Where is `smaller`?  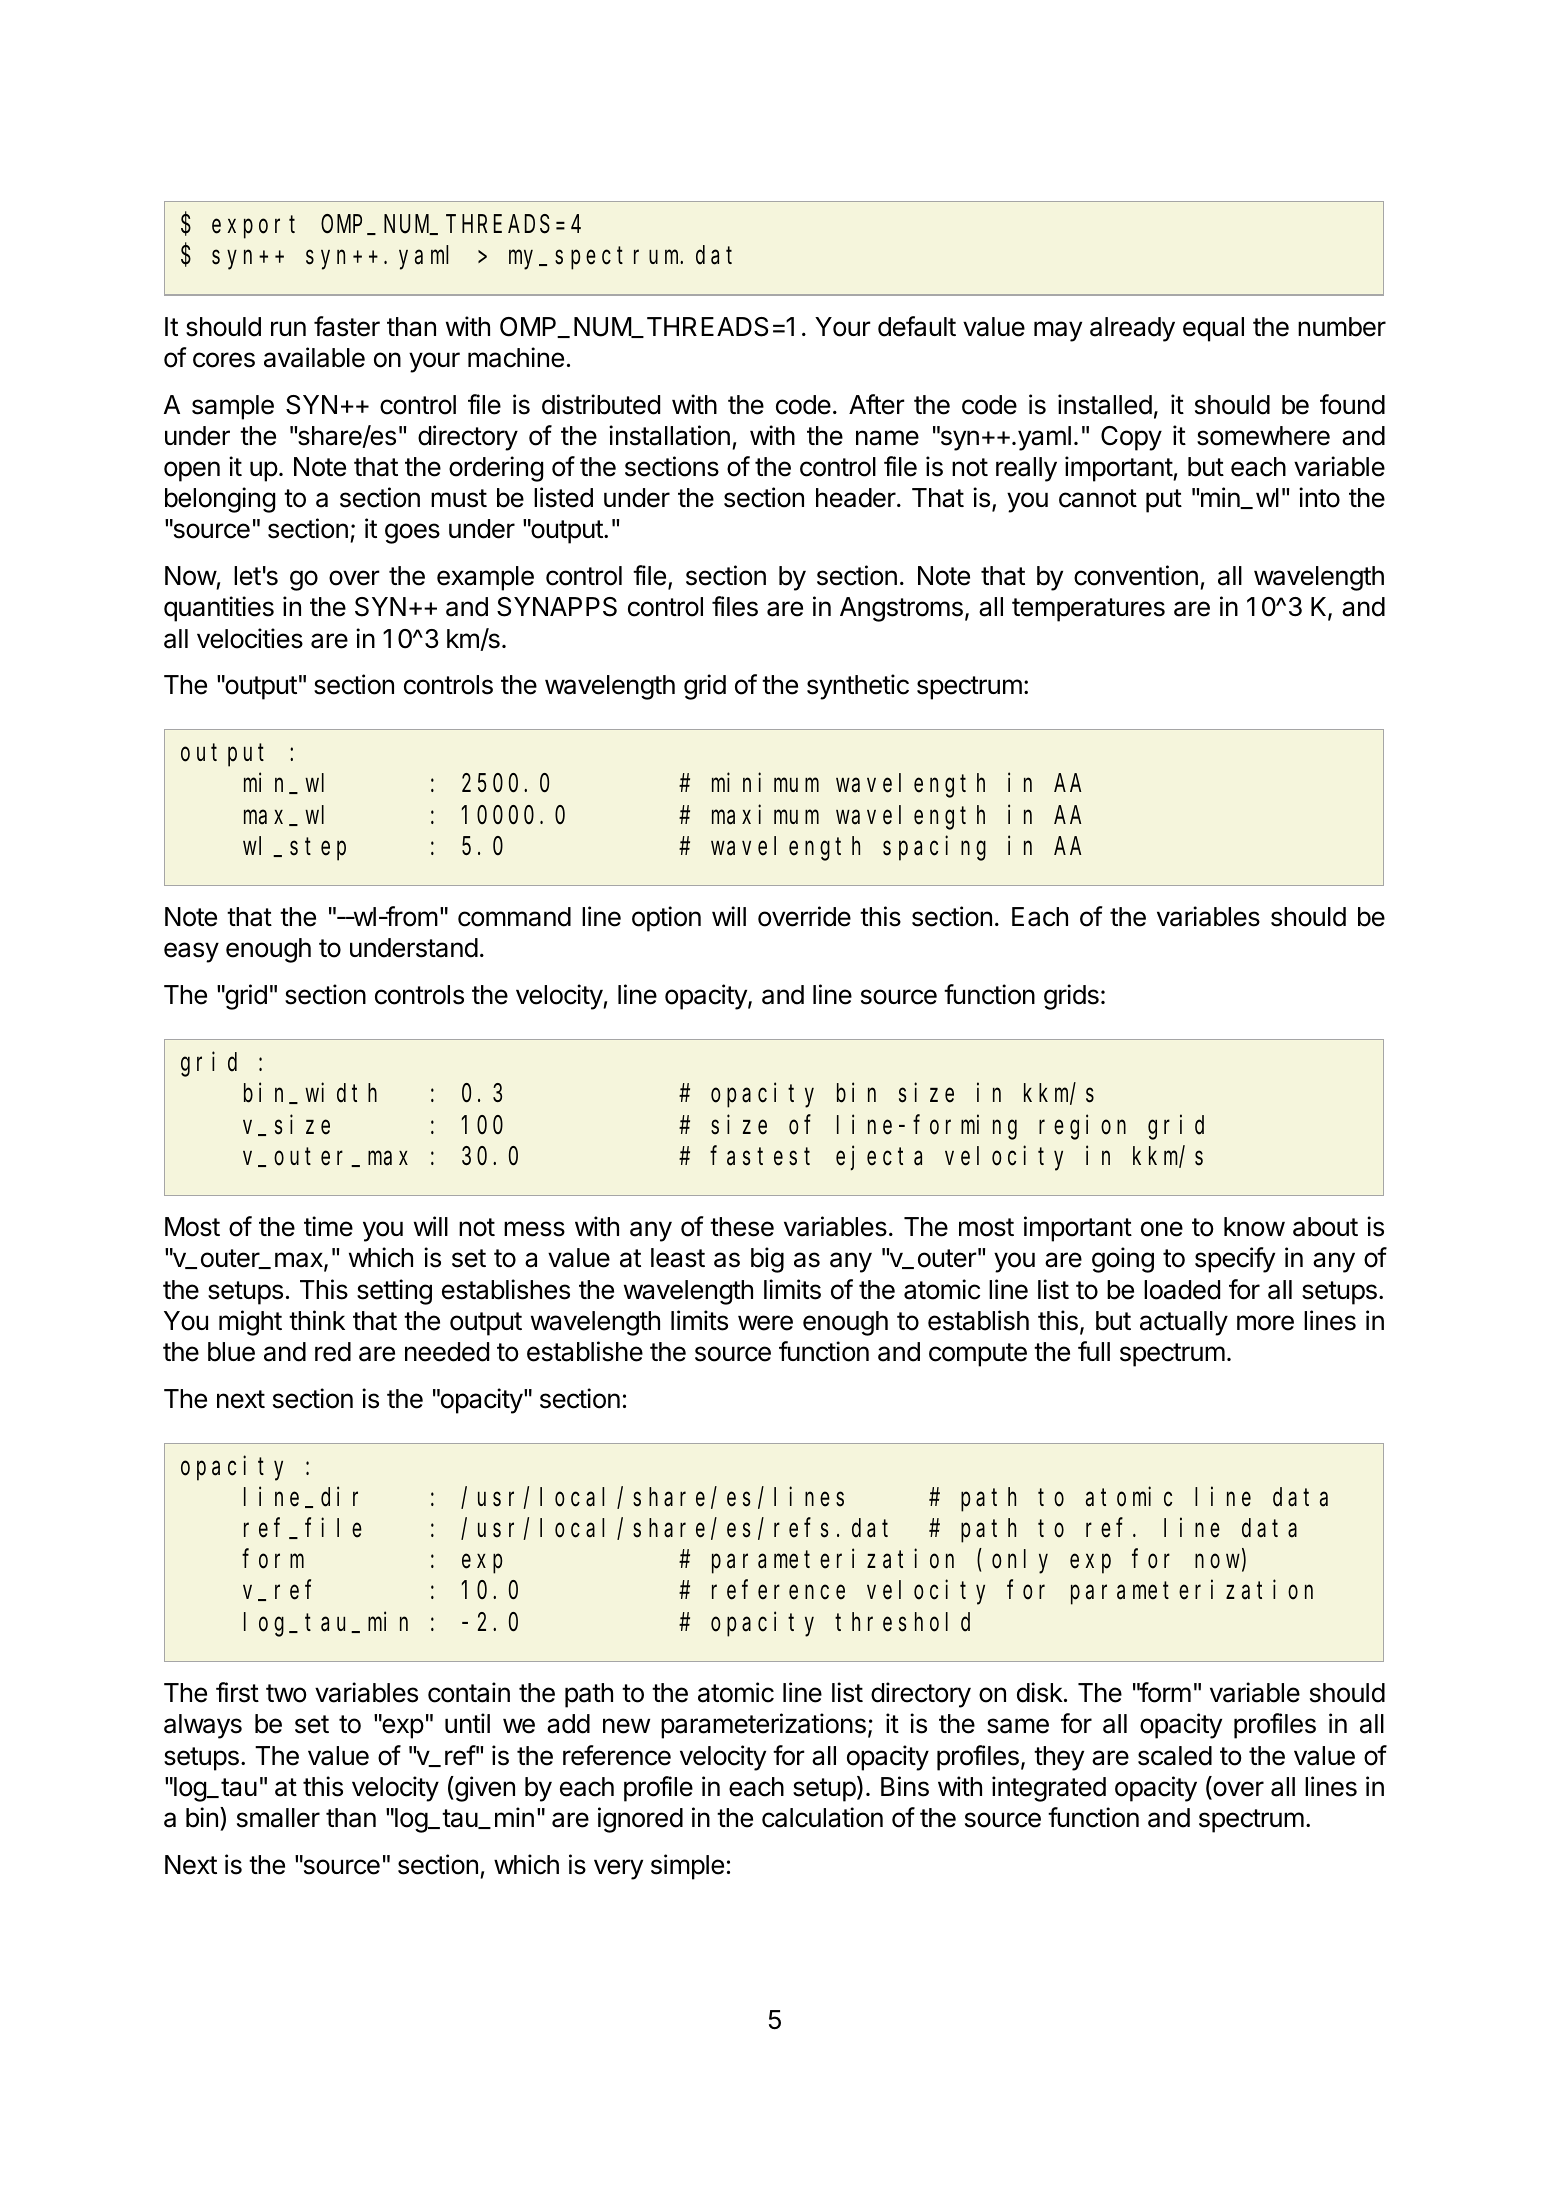
smaller is located at coordinates (278, 1818).
